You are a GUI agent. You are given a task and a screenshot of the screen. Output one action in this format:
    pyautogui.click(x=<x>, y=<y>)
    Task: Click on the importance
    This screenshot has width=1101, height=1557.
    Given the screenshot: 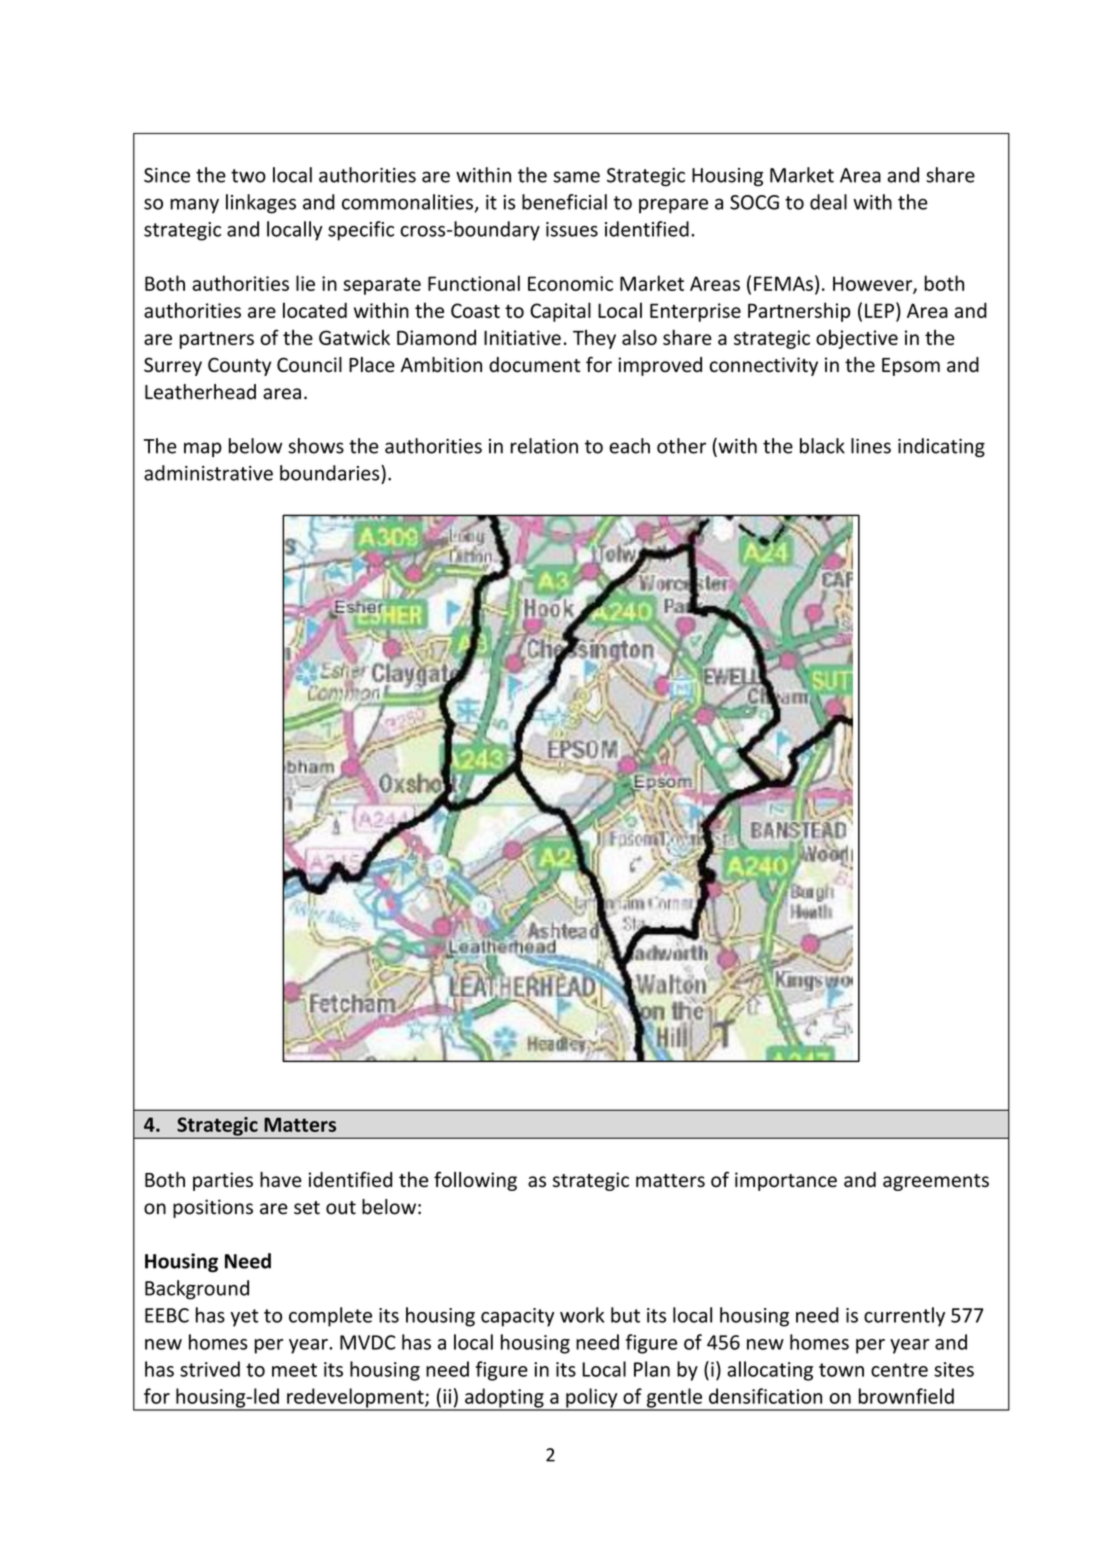 What is the action you would take?
    pyautogui.click(x=786, y=1181)
